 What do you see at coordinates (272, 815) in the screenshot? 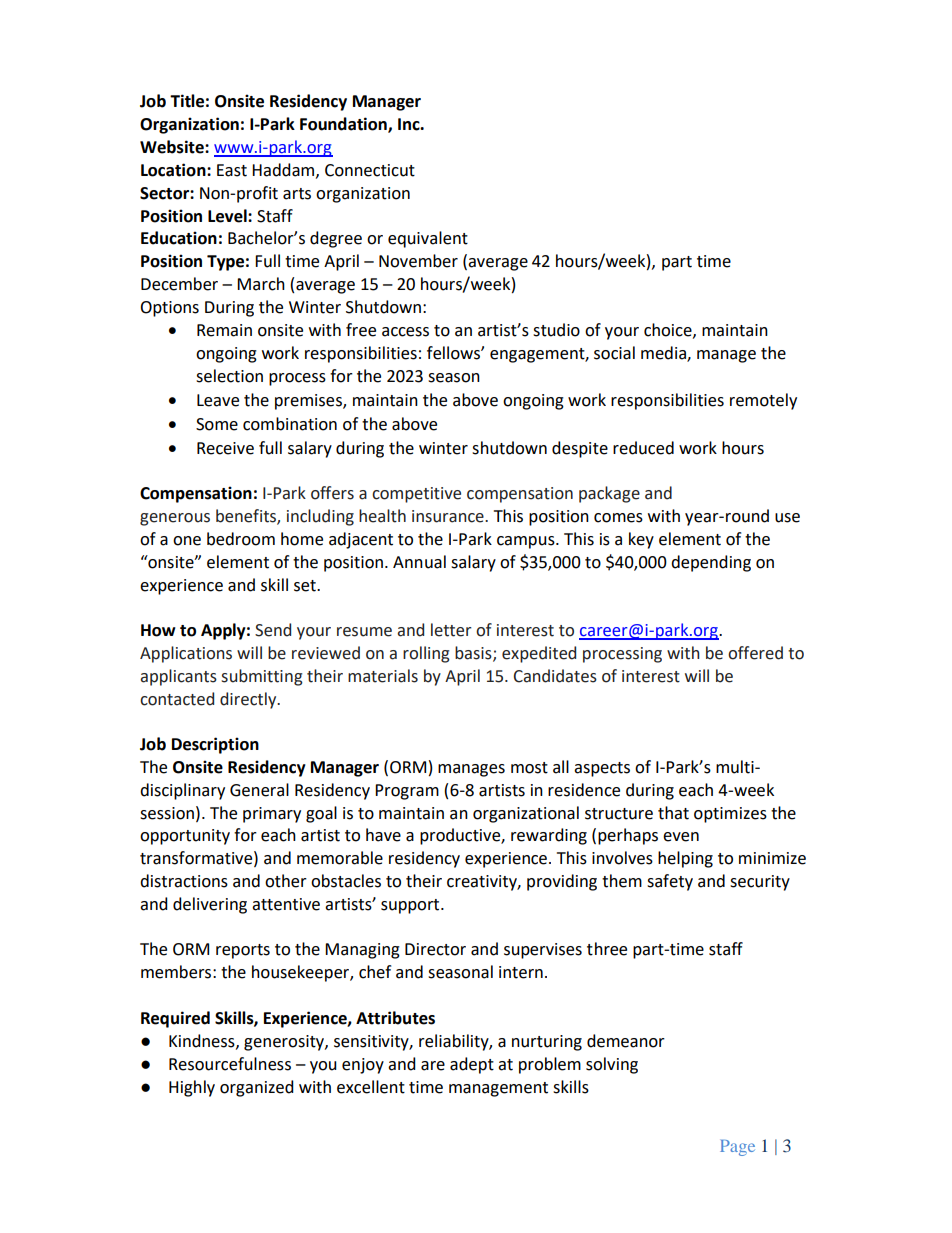
I see `primary` at bounding box center [272, 815].
